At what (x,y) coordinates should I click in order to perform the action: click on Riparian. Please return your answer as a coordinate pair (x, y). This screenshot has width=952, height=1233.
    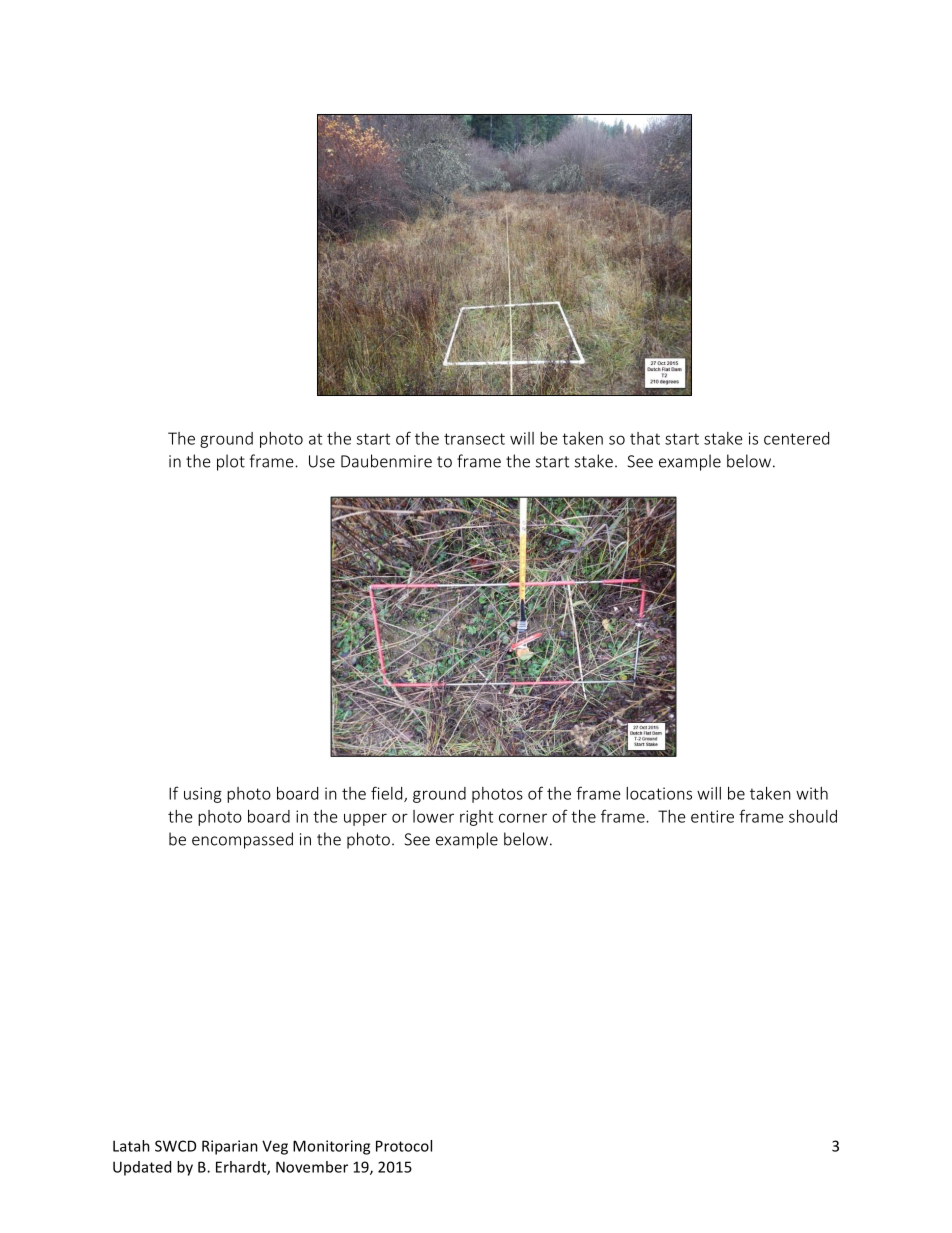
    Looking at the image, I should click on (230, 1147).
